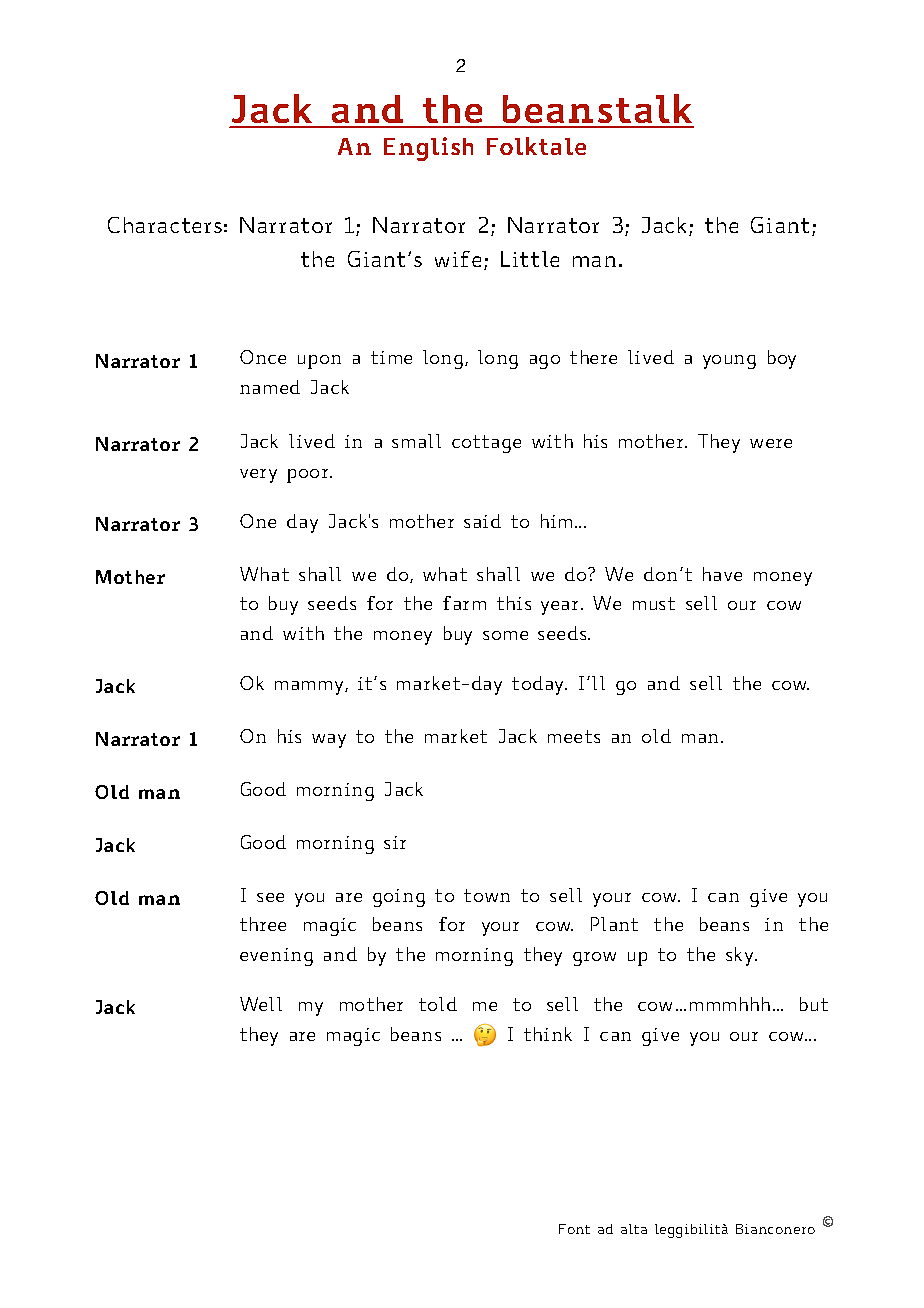  I want to click on town, so click(487, 895).
